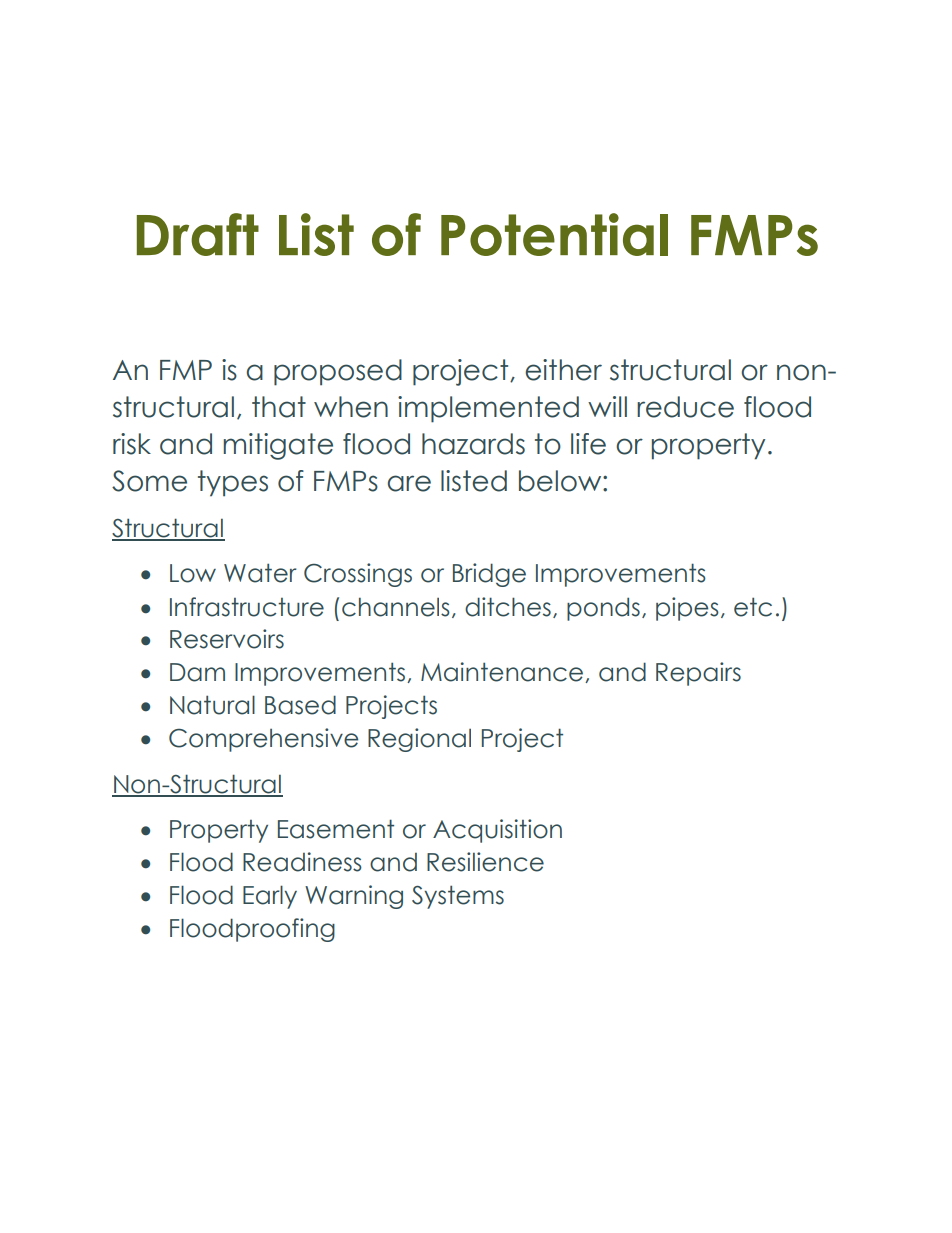 Image resolution: width=952 pixels, height=1233 pixels. I want to click on Systems, so click(458, 897).
